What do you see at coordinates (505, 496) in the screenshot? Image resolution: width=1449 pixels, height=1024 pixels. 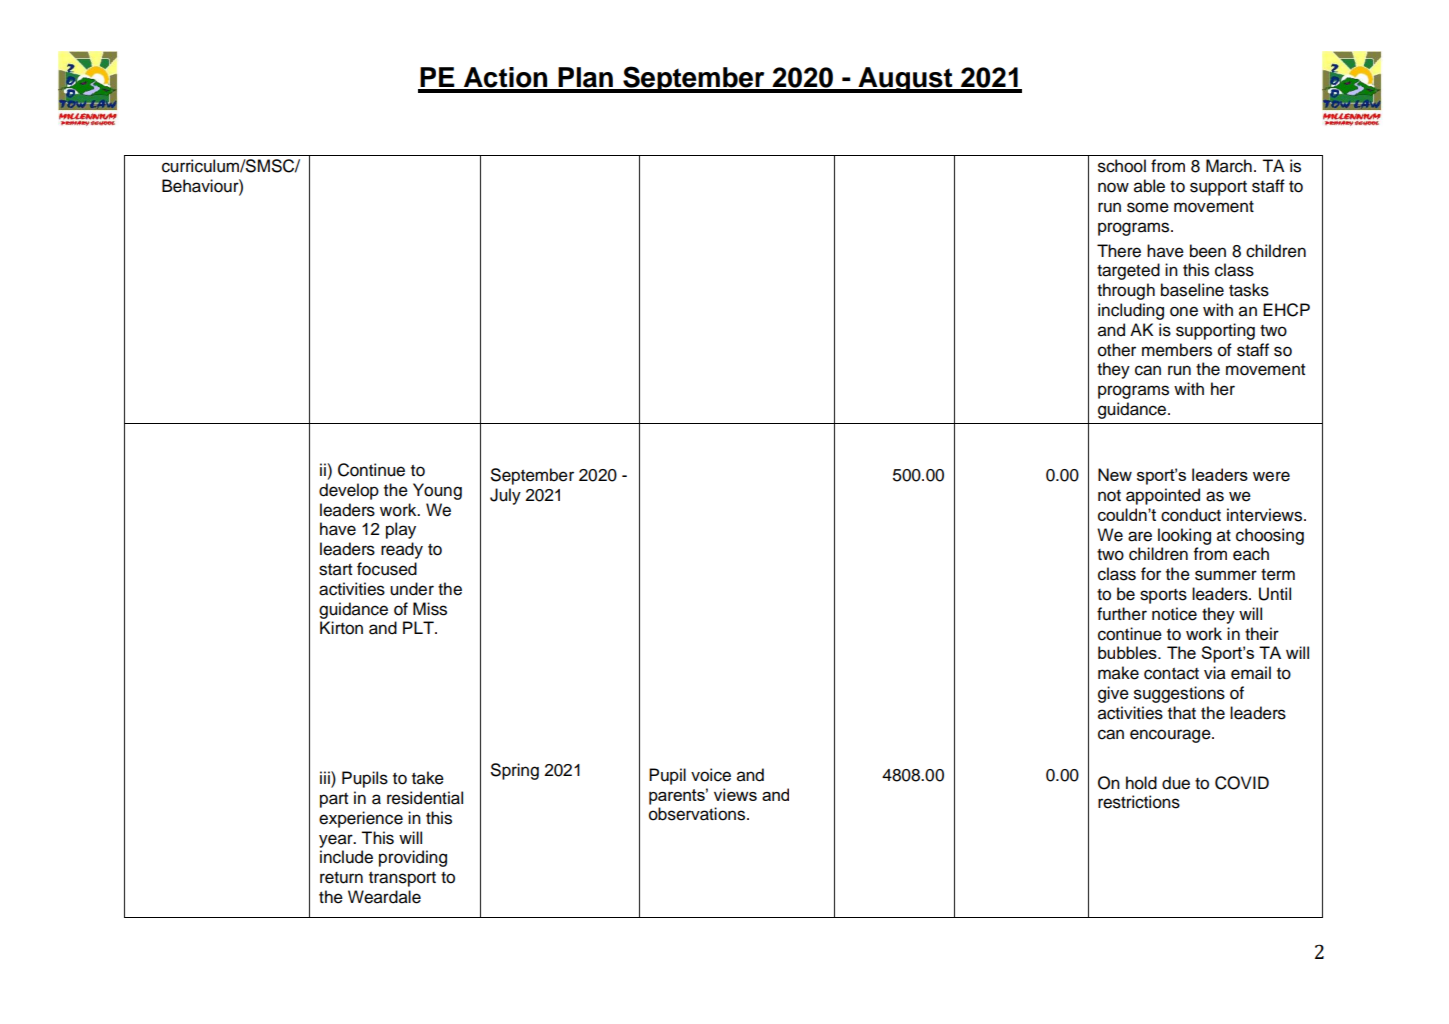 I see `July` at bounding box center [505, 496].
